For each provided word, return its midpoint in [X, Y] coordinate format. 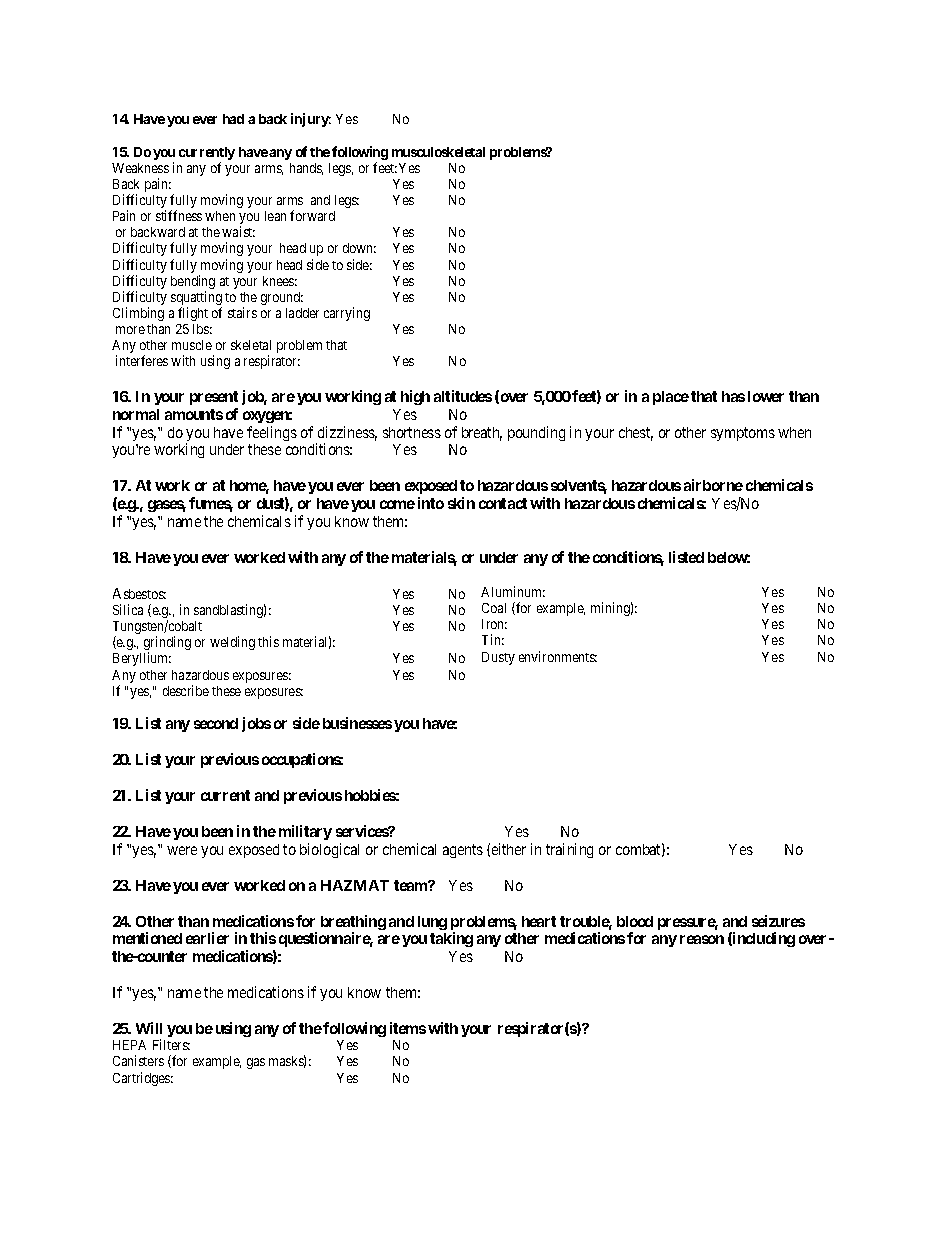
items [408, 1028]
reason [702, 939]
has [733, 396]
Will [149, 1028]
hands [306, 169]
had [233, 119]
